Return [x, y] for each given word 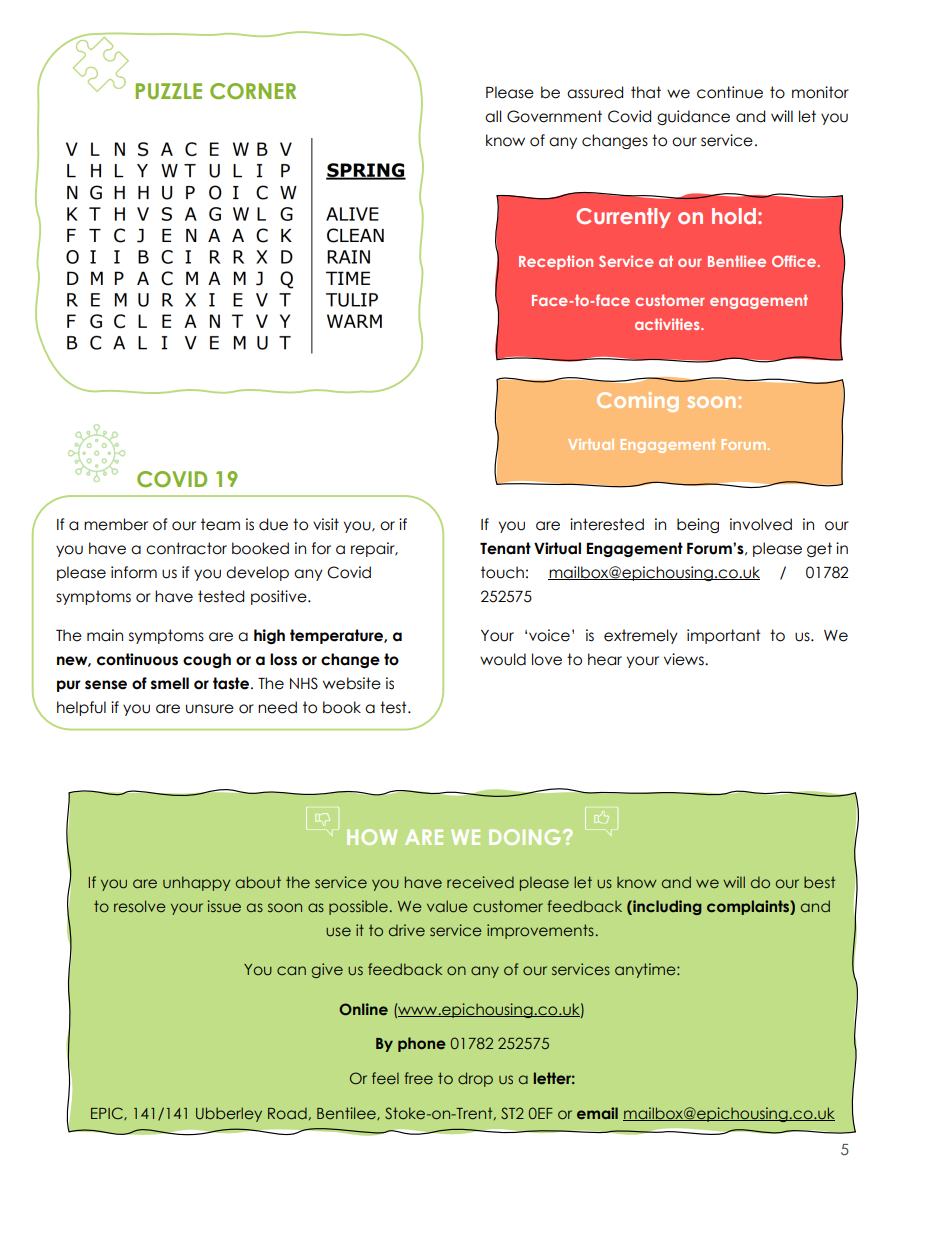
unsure [210, 709]
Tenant [505, 548]
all [493, 116]
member [116, 524]
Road [287, 1113]
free [418, 1078]
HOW [372, 837]
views [685, 659]
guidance [693, 117]
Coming [638, 402]
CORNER [253, 91]
